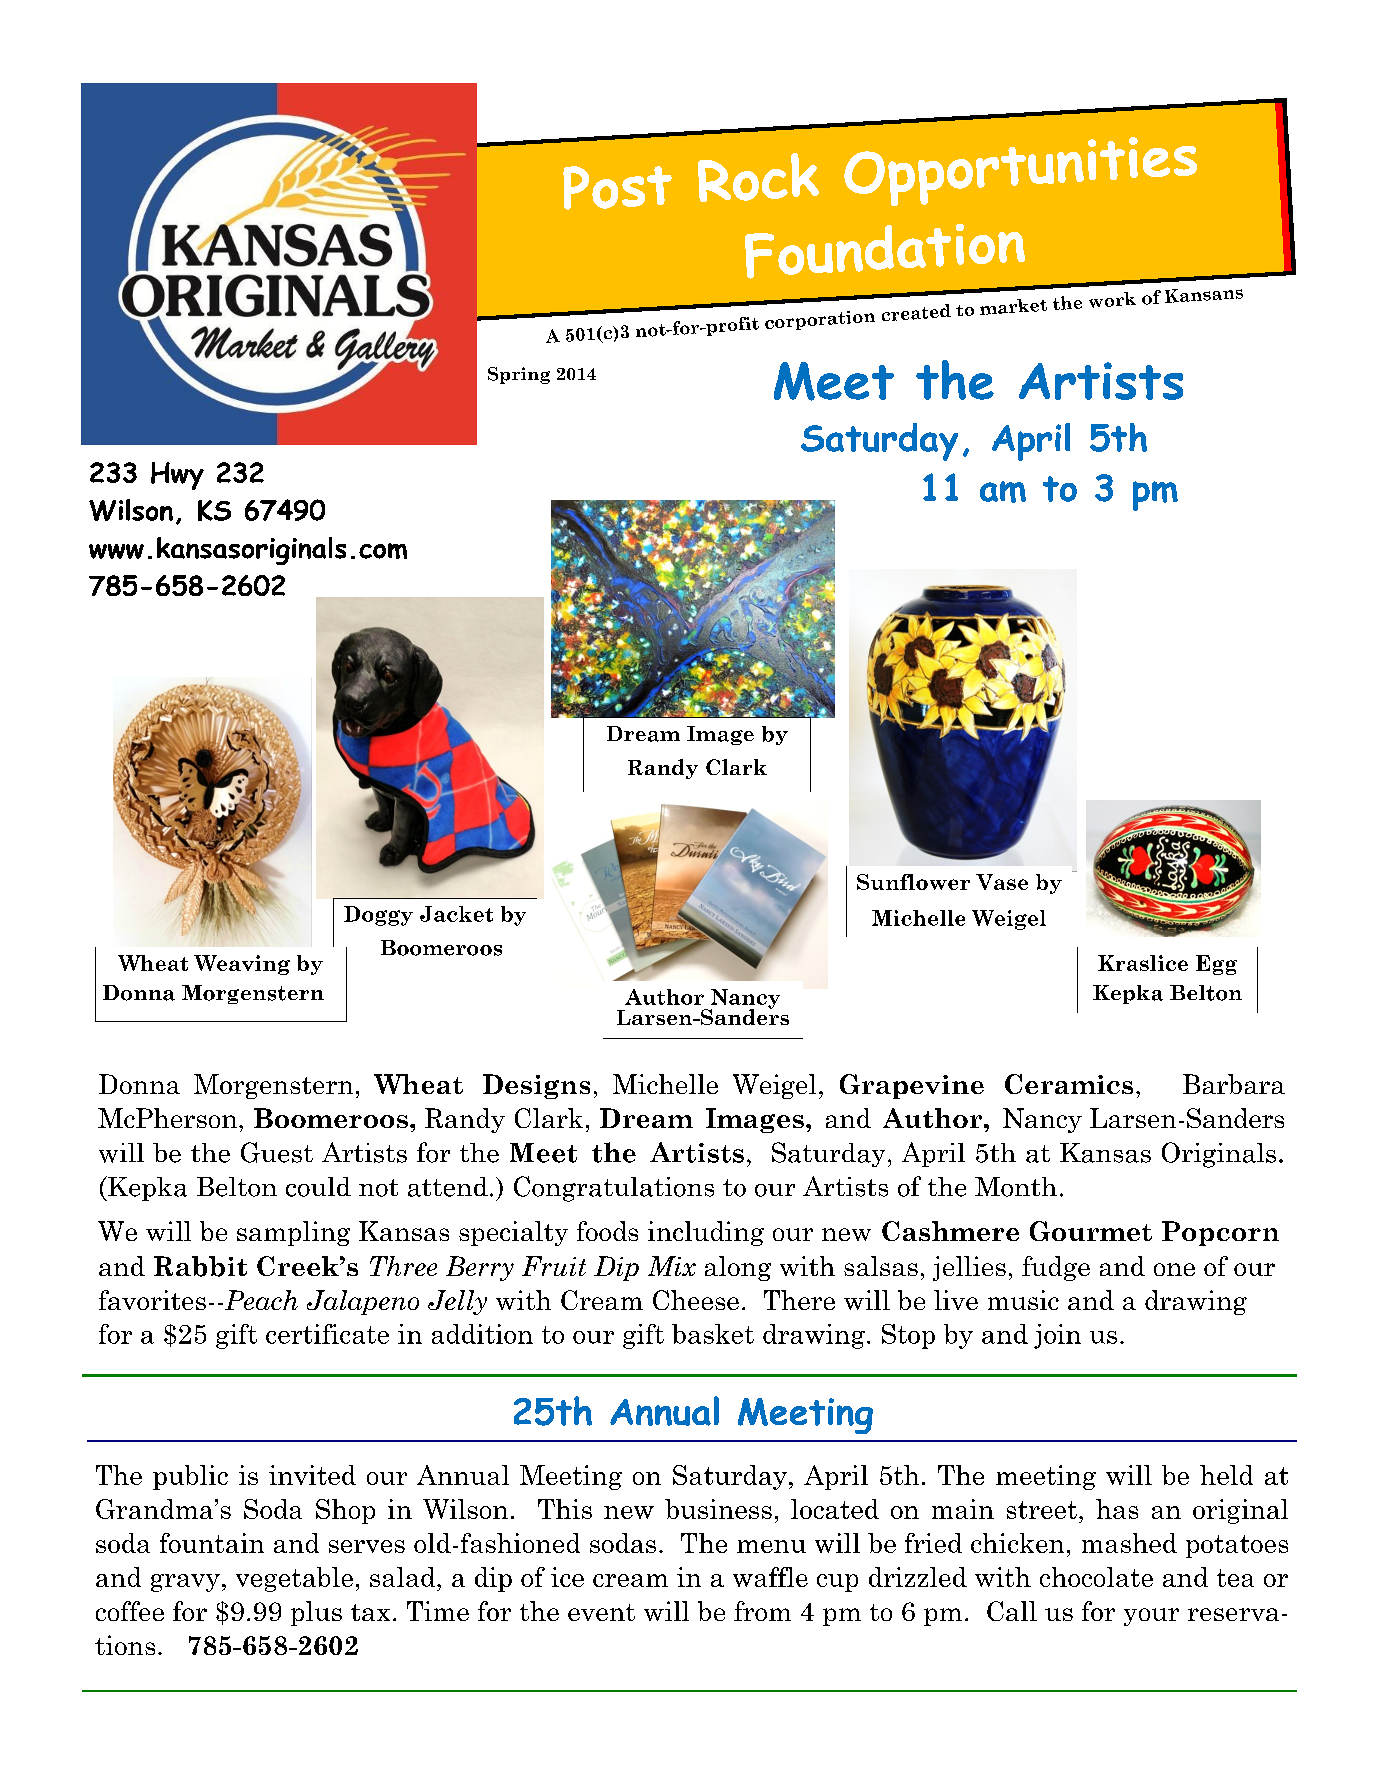  What do you see at coordinates (1002, 882) in the document?
I see `Vase` at bounding box center [1002, 882].
